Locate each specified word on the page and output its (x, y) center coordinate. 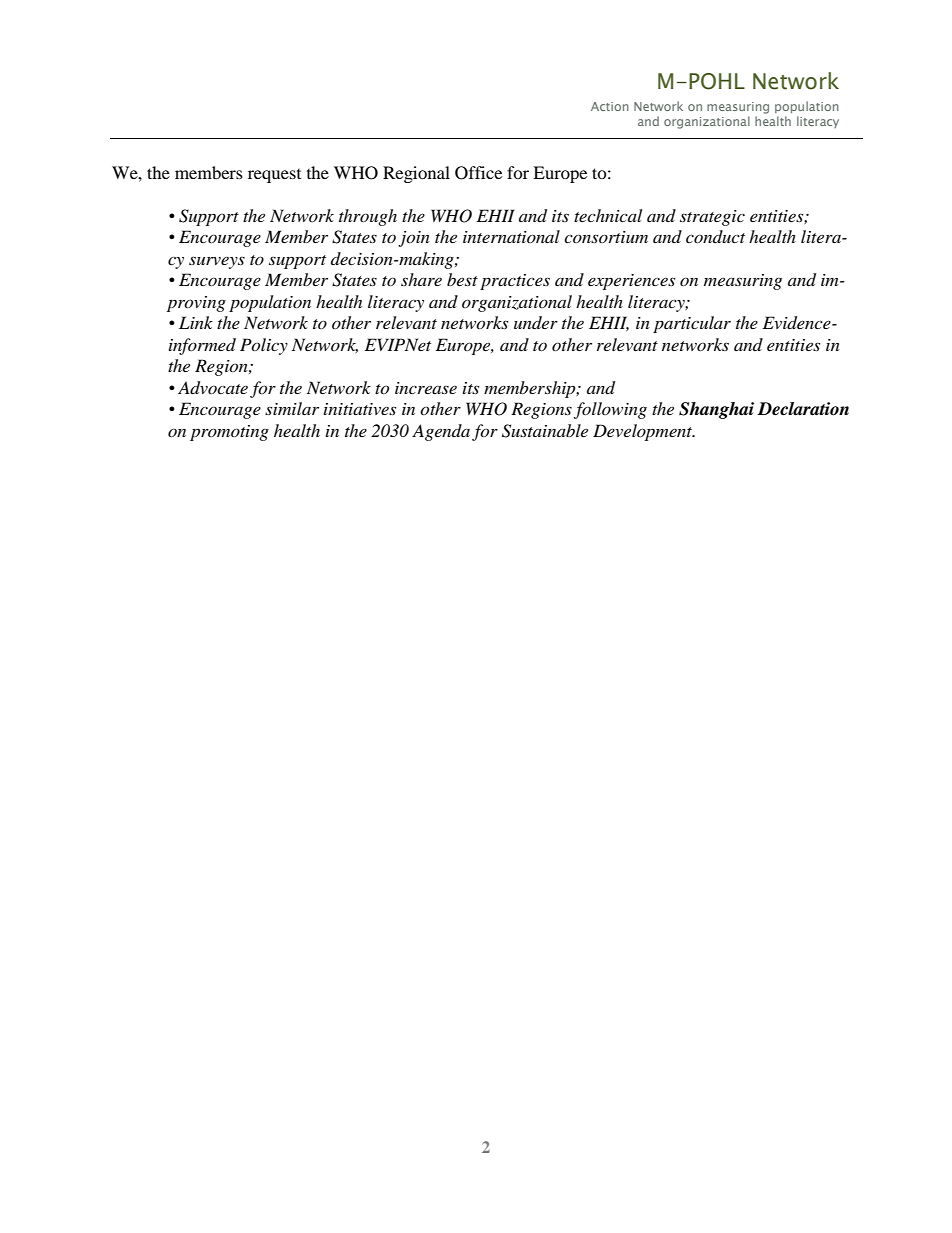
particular (692, 324)
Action (610, 106)
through (368, 217)
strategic (712, 218)
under (536, 322)
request (274, 176)
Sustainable (545, 431)
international (511, 236)
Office (478, 173)
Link (196, 322)
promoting (229, 433)
